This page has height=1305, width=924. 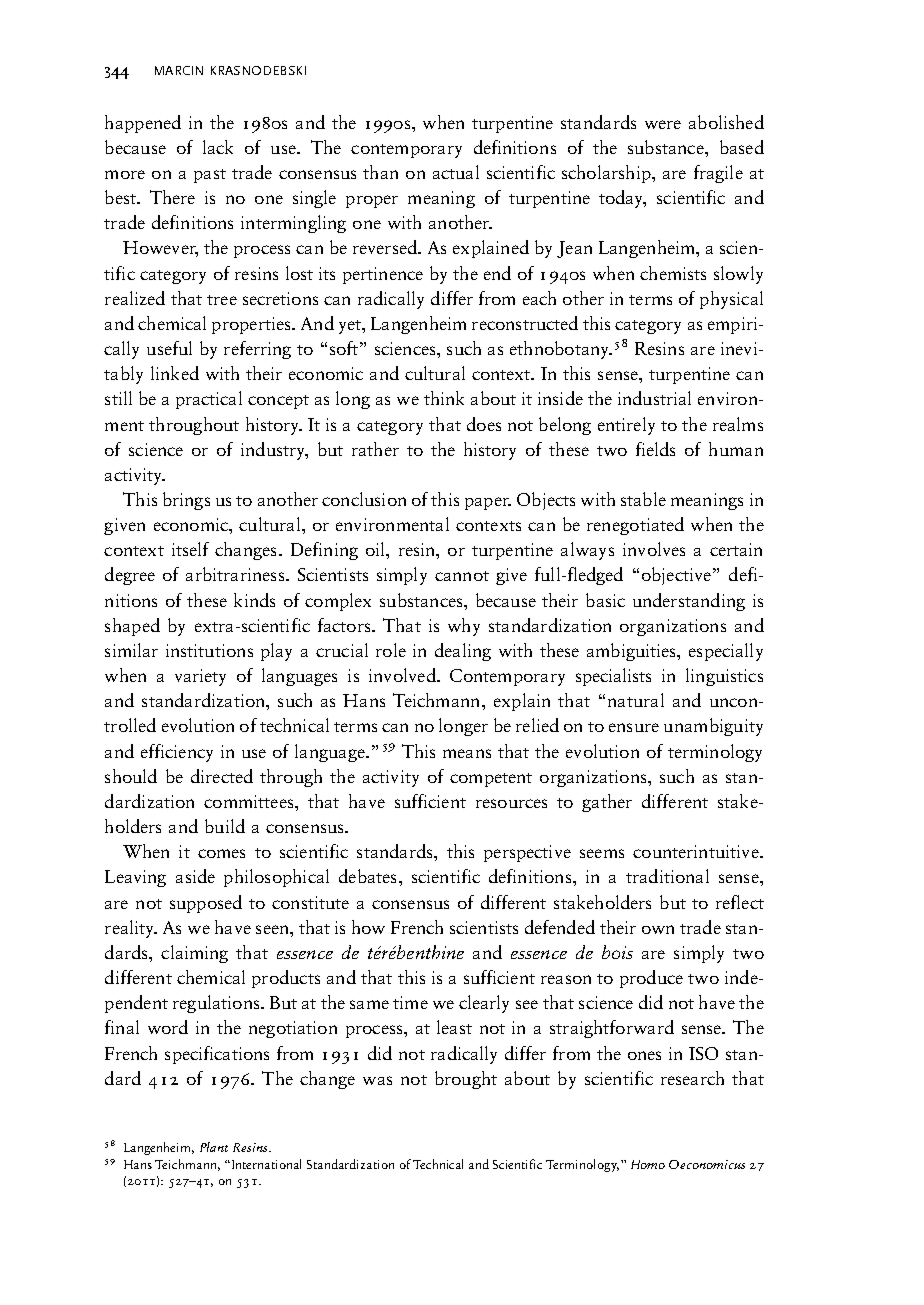 What do you see at coordinates (214, 1147) in the page?
I see `Plant` at bounding box center [214, 1147].
